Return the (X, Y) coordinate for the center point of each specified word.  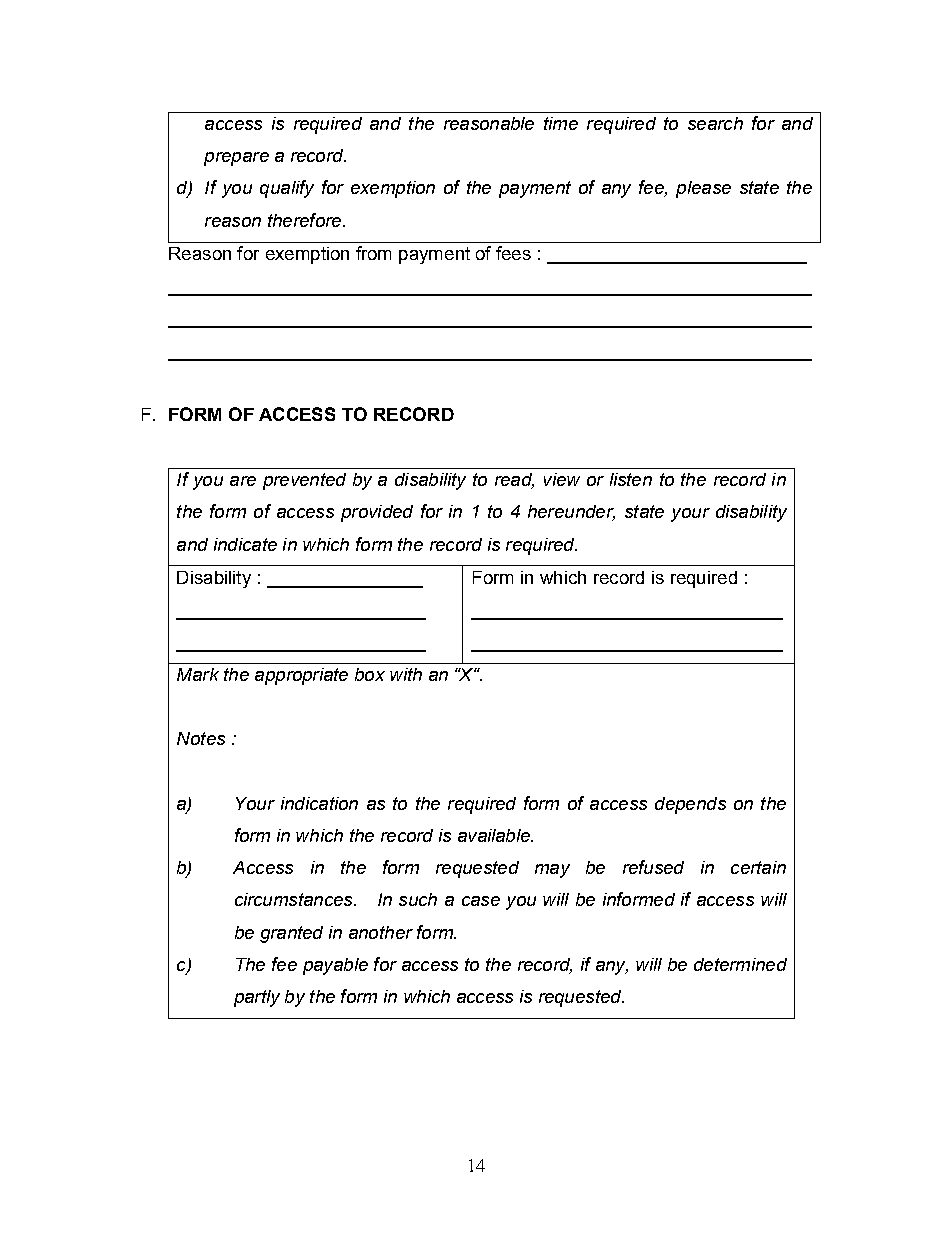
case (481, 901)
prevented (304, 481)
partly (257, 998)
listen (631, 479)
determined (740, 964)
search (715, 123)
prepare (236, 159)
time (561, 123)
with (406, 674)
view (562, 479)
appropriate (301, 676)
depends (690, 805)
